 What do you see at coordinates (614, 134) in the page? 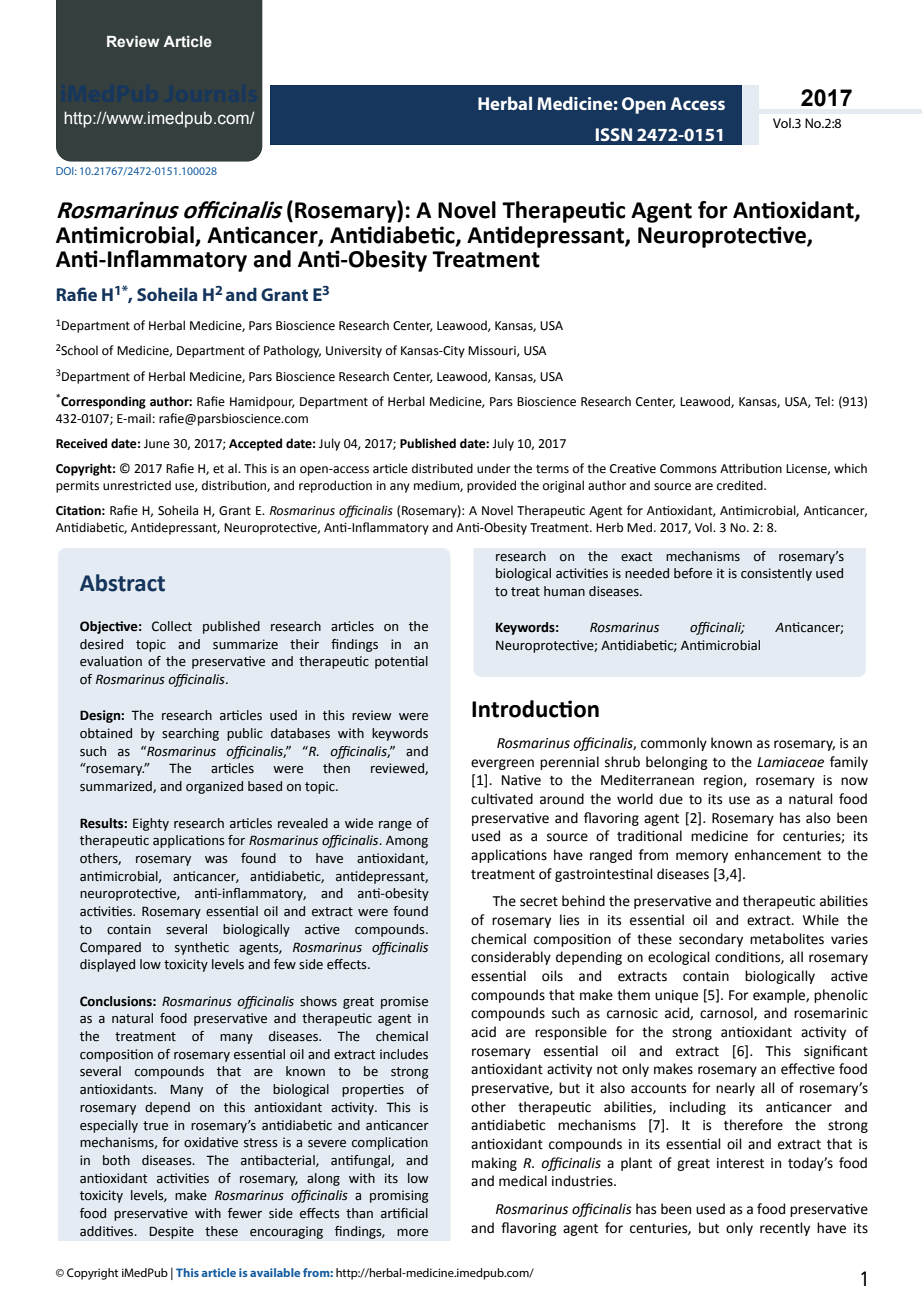
I see `ISSN` at bounding box center [614, 134].
